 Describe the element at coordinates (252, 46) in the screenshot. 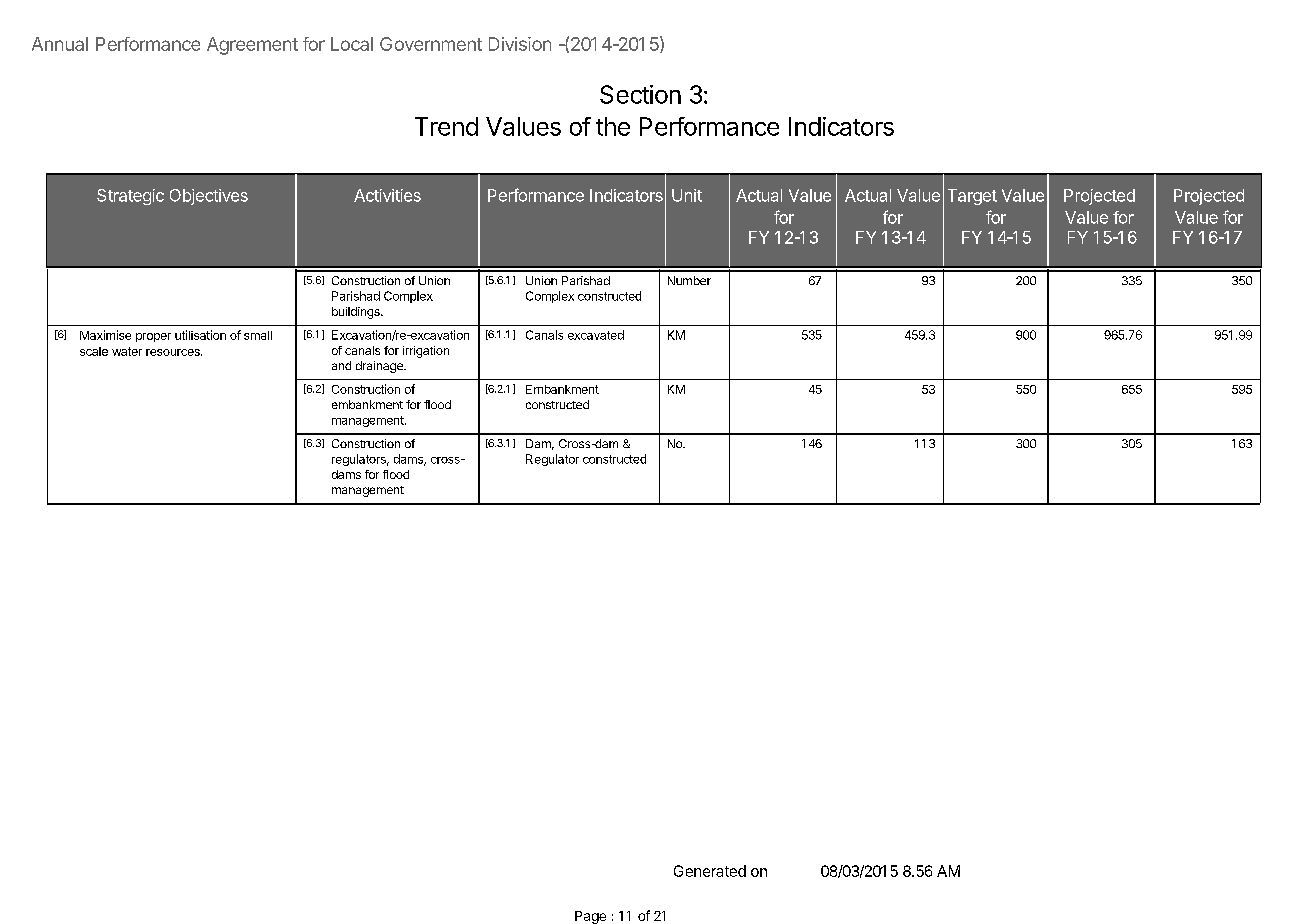

I see `Agreement` at that location.
